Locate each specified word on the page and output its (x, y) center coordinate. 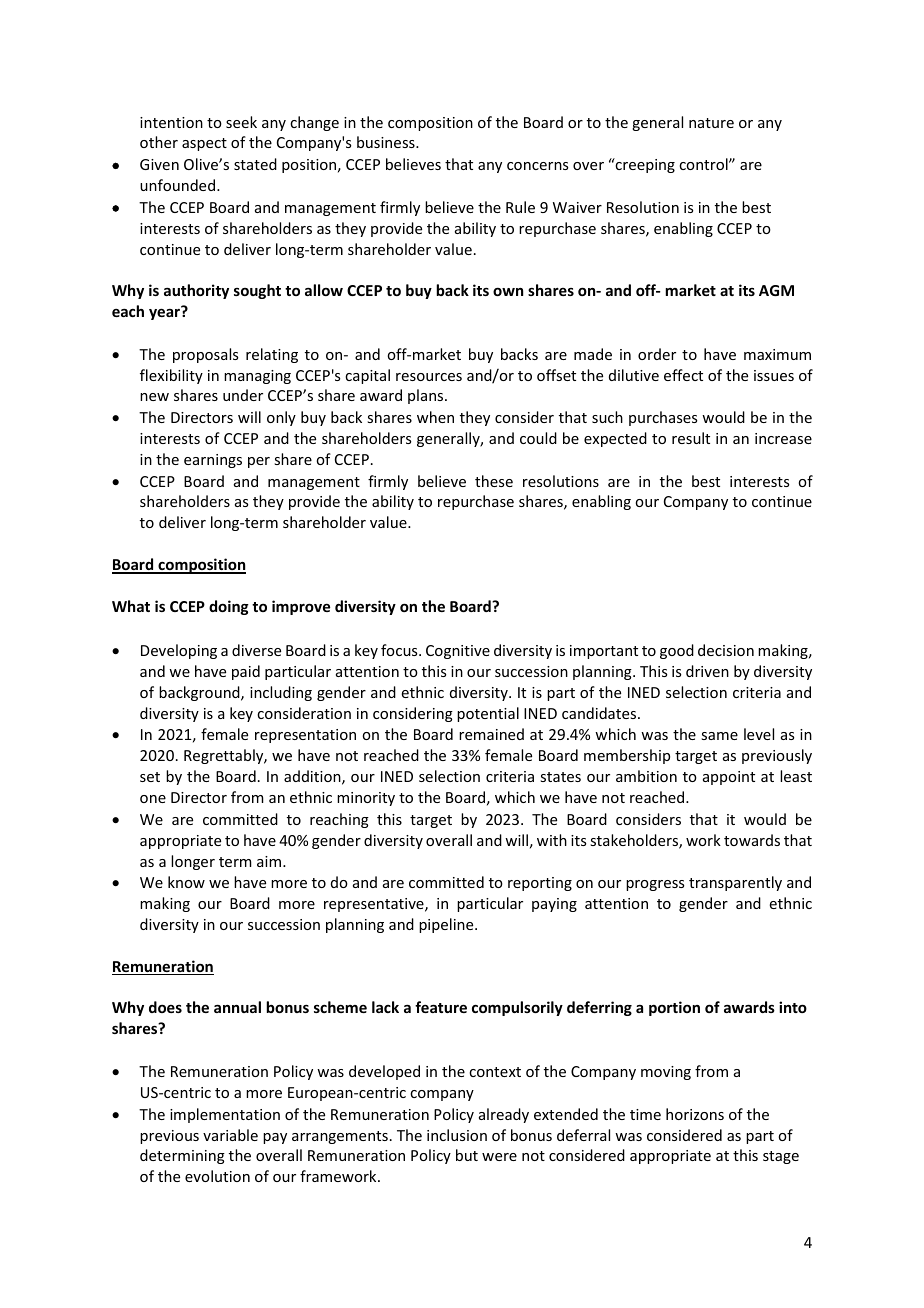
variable (230, 1135)
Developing (179, 651)
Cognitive (458, 652)
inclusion (457, 1135)
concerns (537, 166)
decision (726, 650)
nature (711, 123)
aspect (204, 144)
